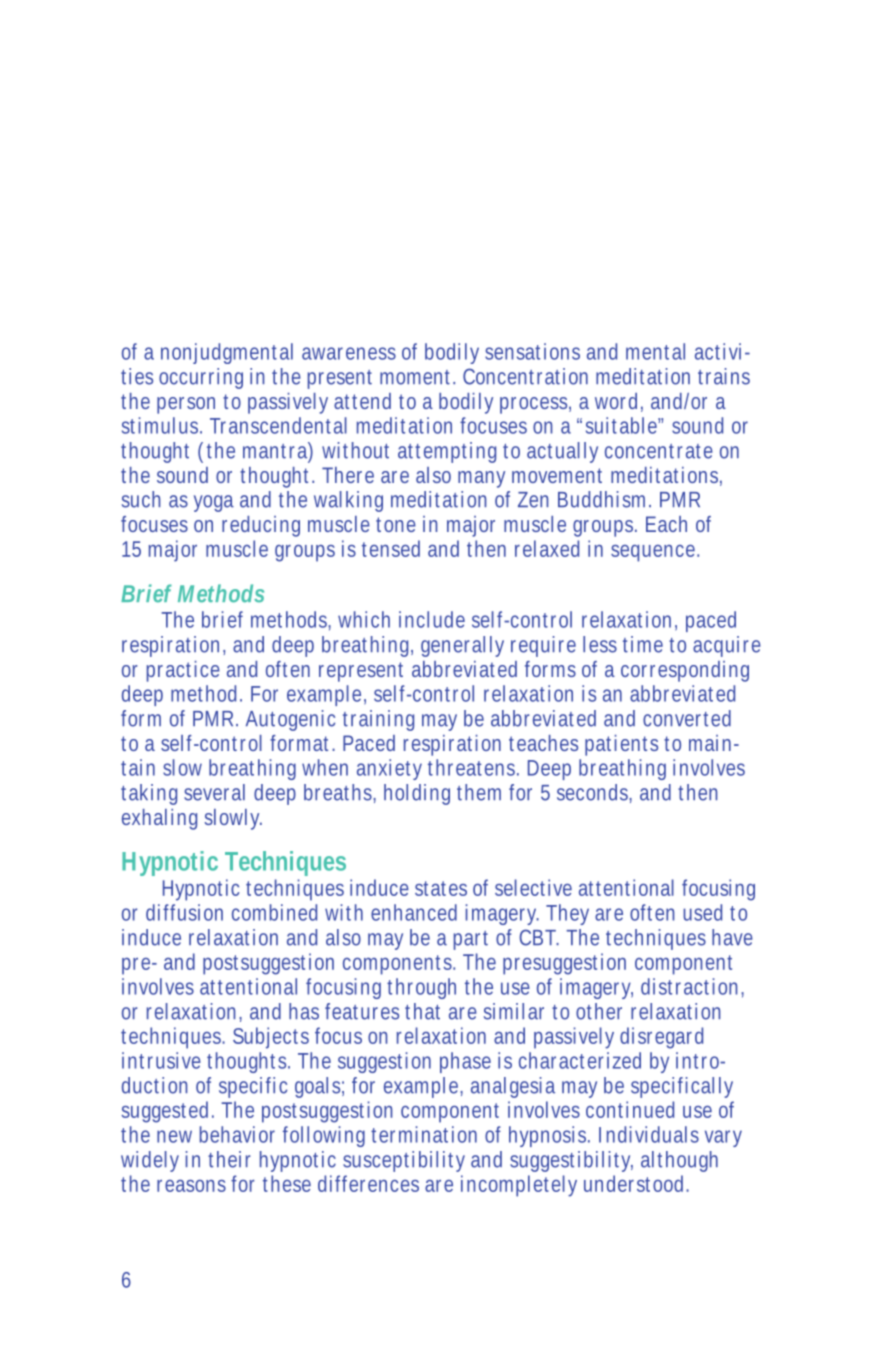 This image has width=887, height=1372. I want to click on states, so click(441, 888).
